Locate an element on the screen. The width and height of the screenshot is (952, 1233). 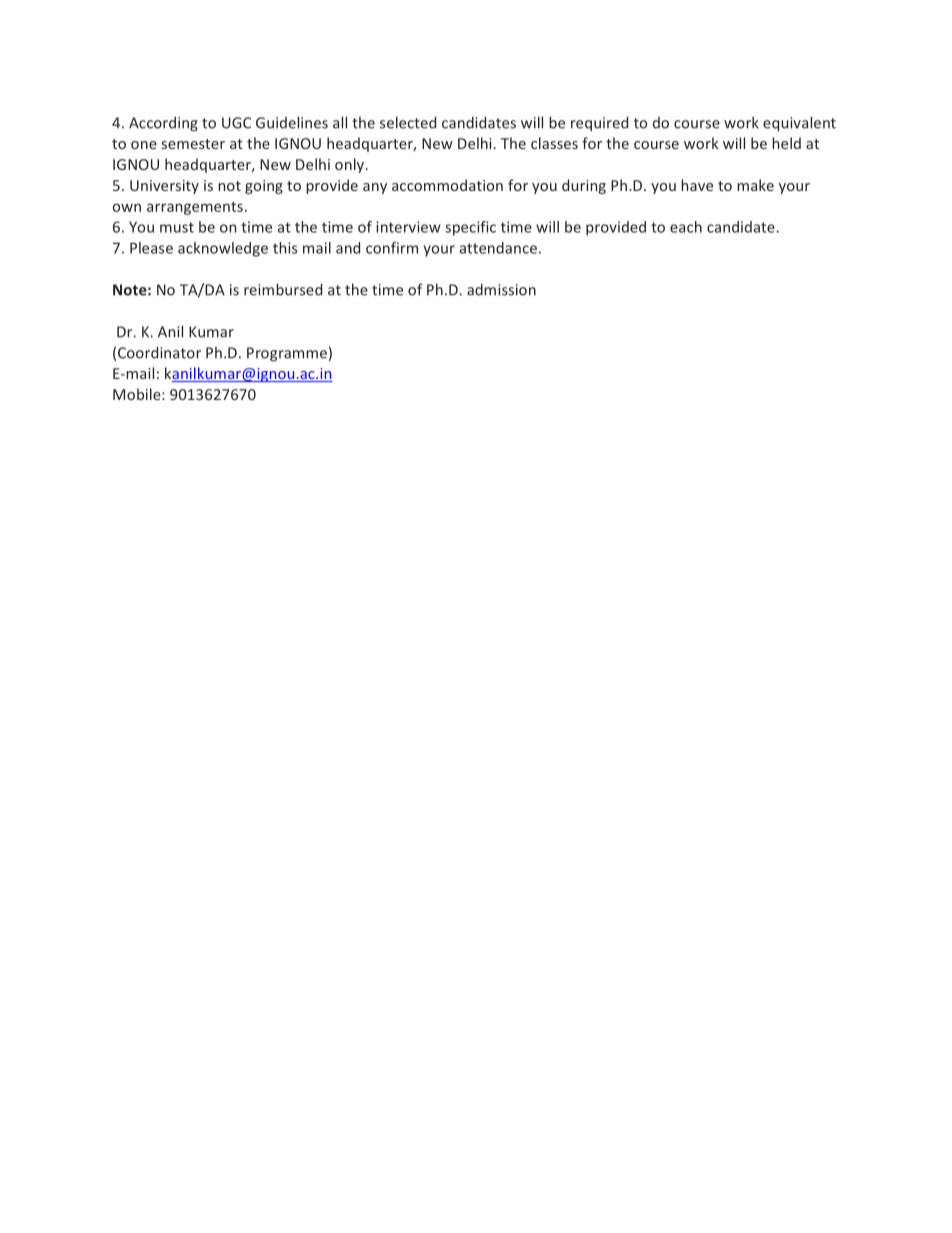
Coordinator is located at coordinates (159, 352).
